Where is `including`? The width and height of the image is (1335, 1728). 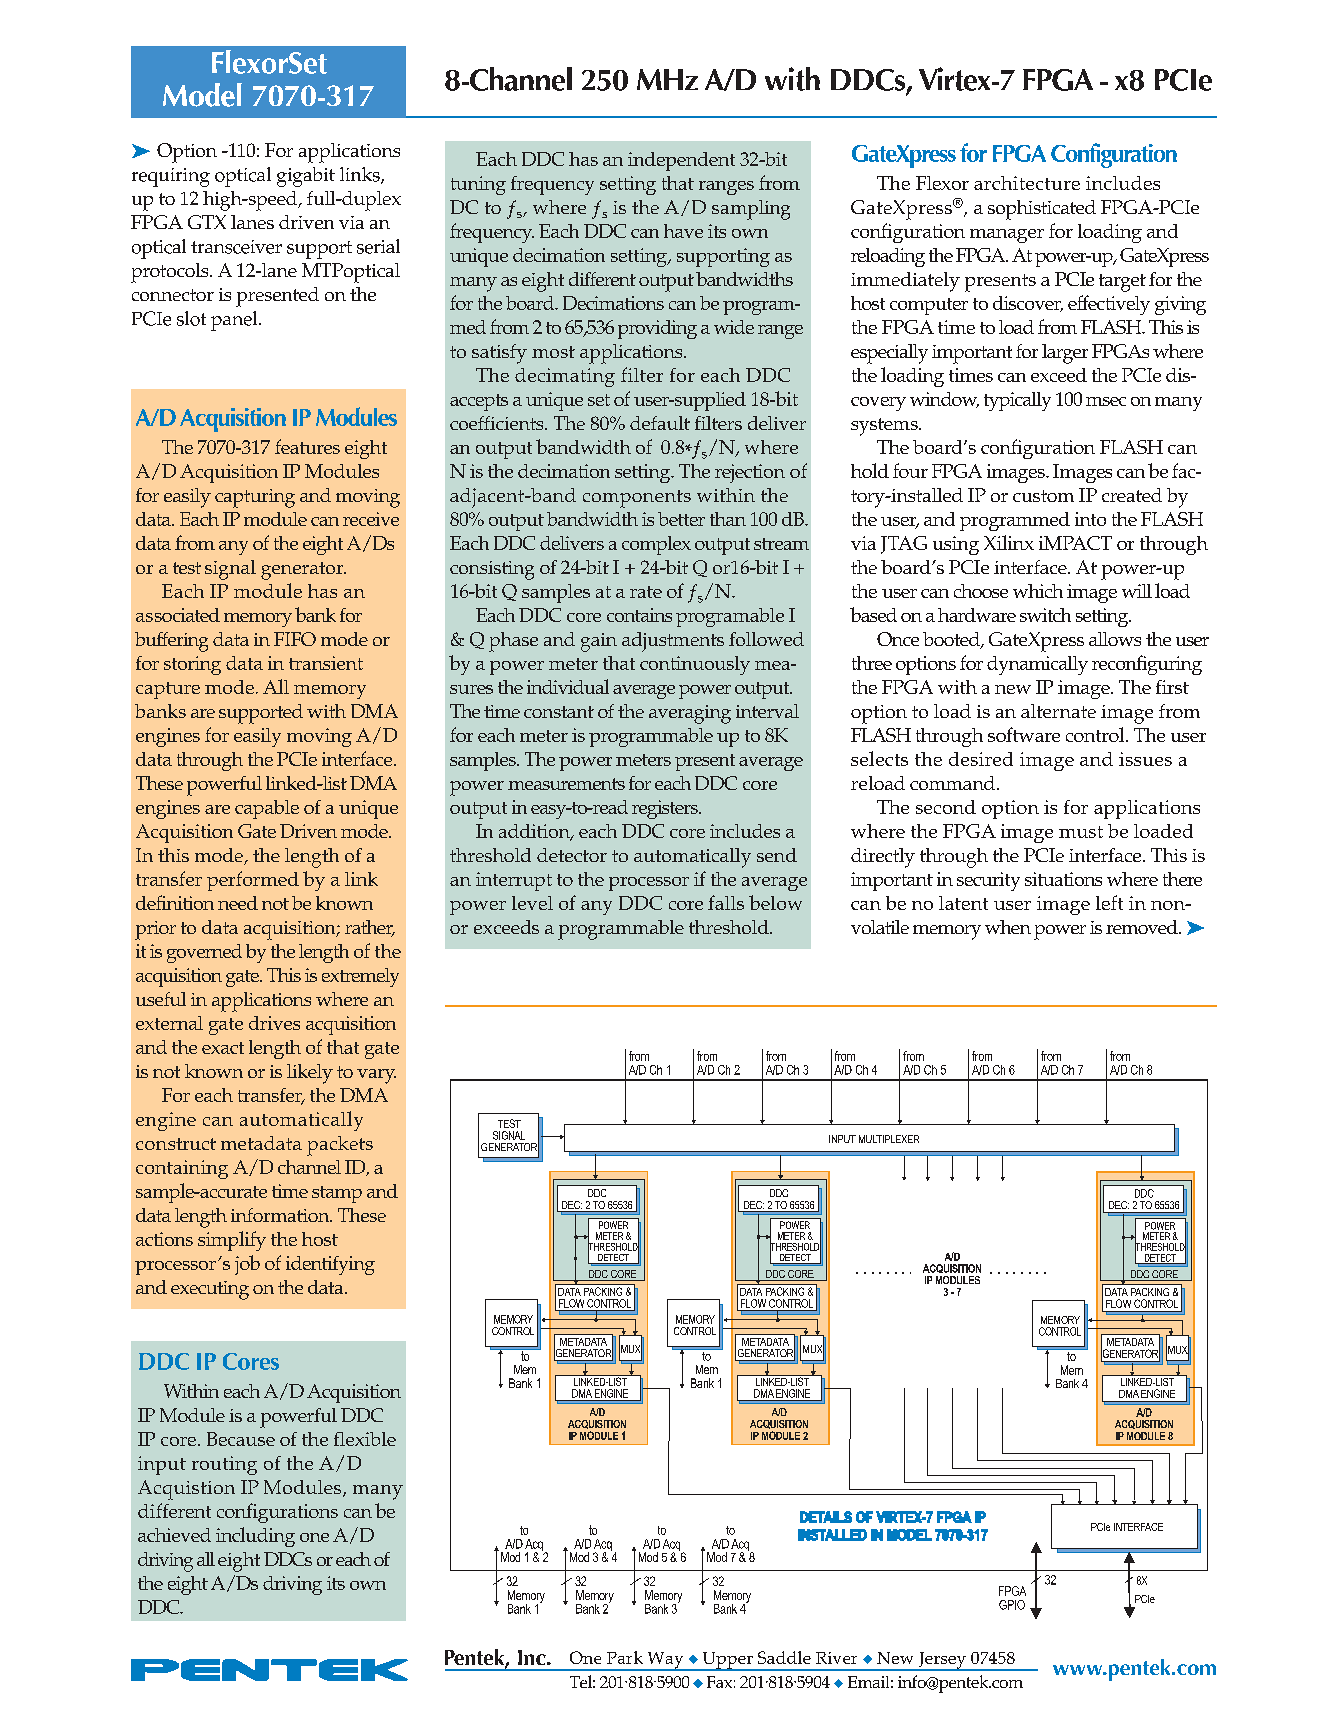 including is located at coordinates (255, 1537).
